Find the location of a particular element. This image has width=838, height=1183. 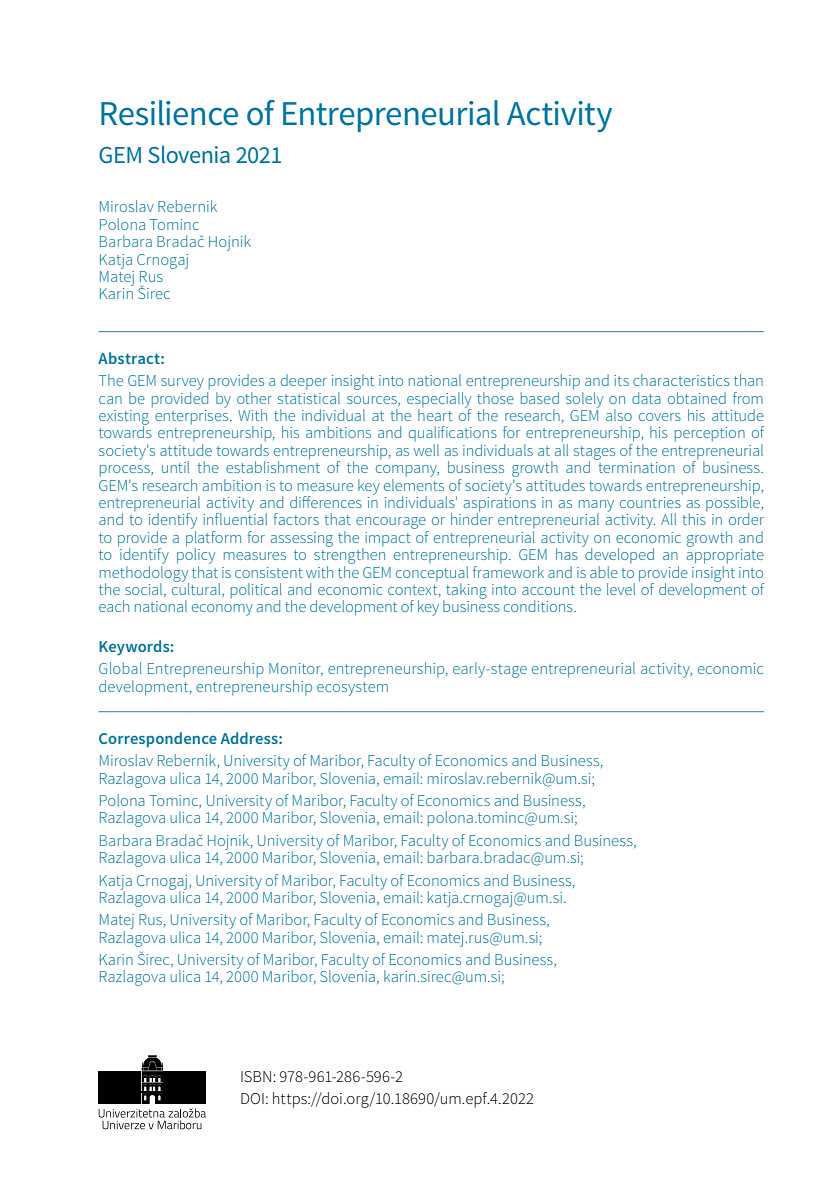

ISBN is located at coordinates (257, 1076).
